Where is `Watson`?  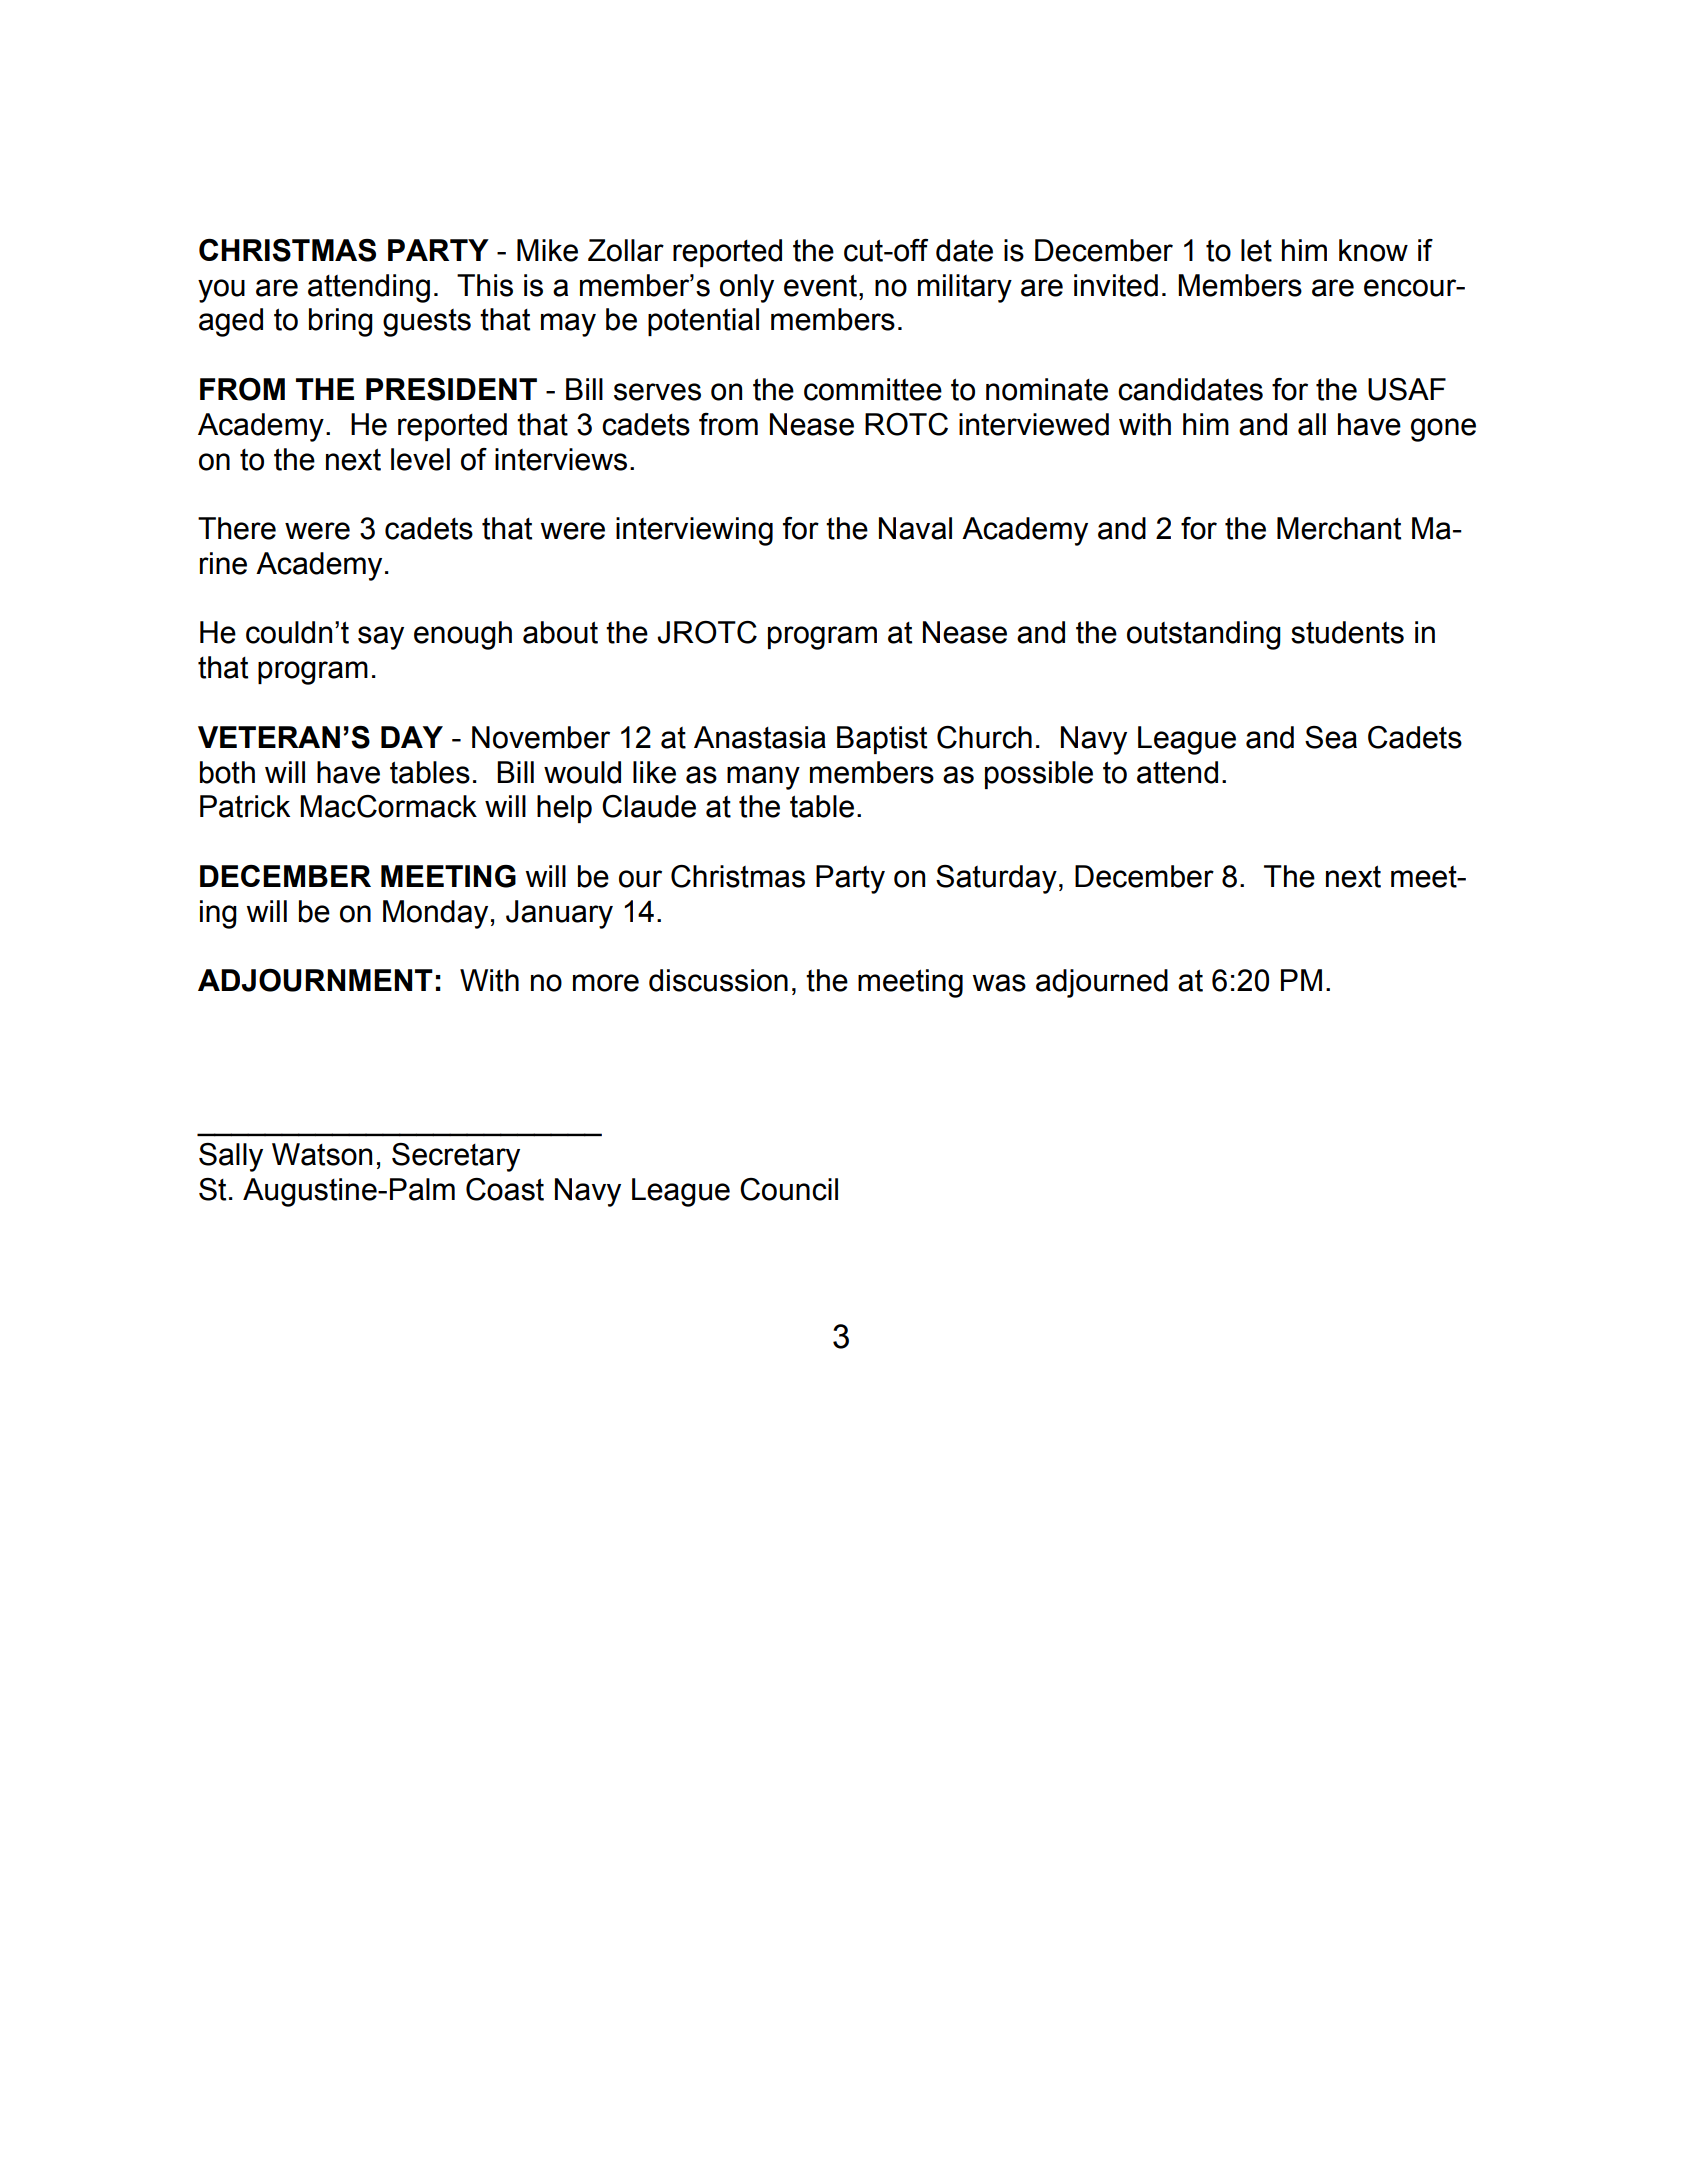 Watson is located at coordinates (322, 1154).
